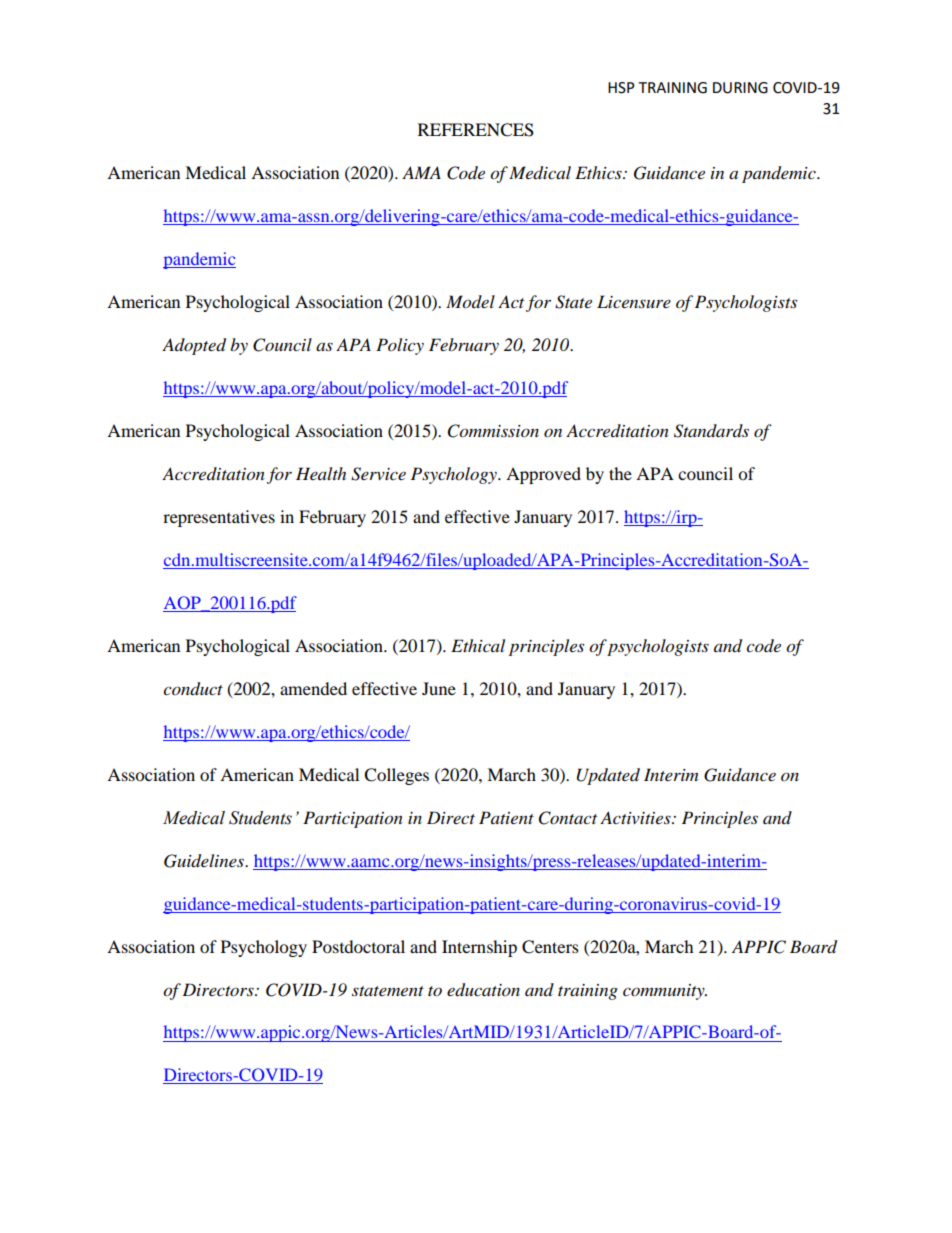 This screenshot has width=952, height=1233. Describe the element at coordinates (194, 346) in the screenshot. I see `Adopted` at that location.
